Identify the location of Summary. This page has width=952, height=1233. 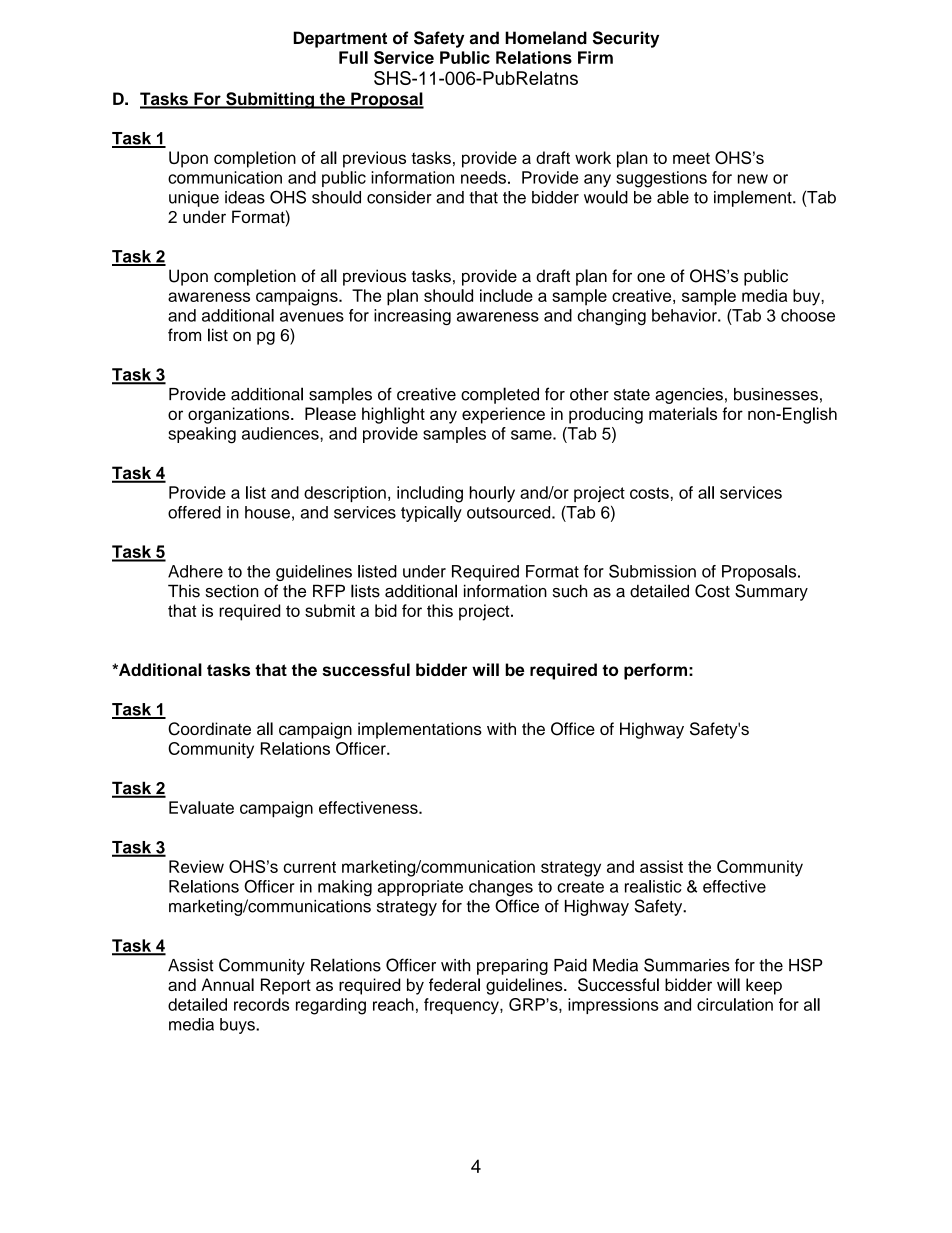
(771, 592).
